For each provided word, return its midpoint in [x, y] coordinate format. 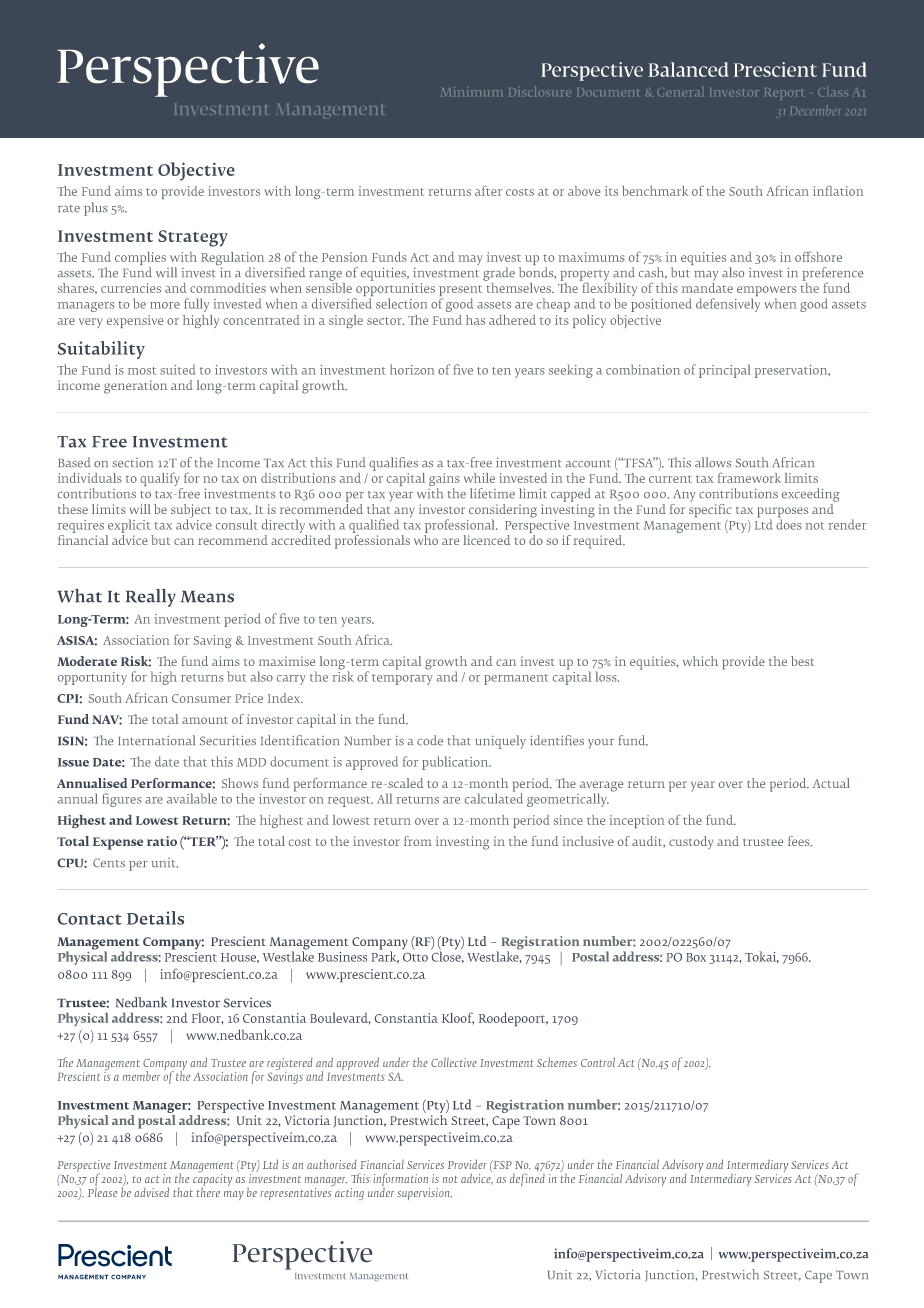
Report [784, 94]
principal [725, 371]
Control [598, 1062]
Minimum [471, 91]
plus [96, 209]
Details [155, 918]
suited [177, 369]
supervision [424, 1194]
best [802, 661]
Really [151, 598]
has [475, 320]
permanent [516, 679]
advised [151, 1192]
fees [800, 841]
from [418, 841]
